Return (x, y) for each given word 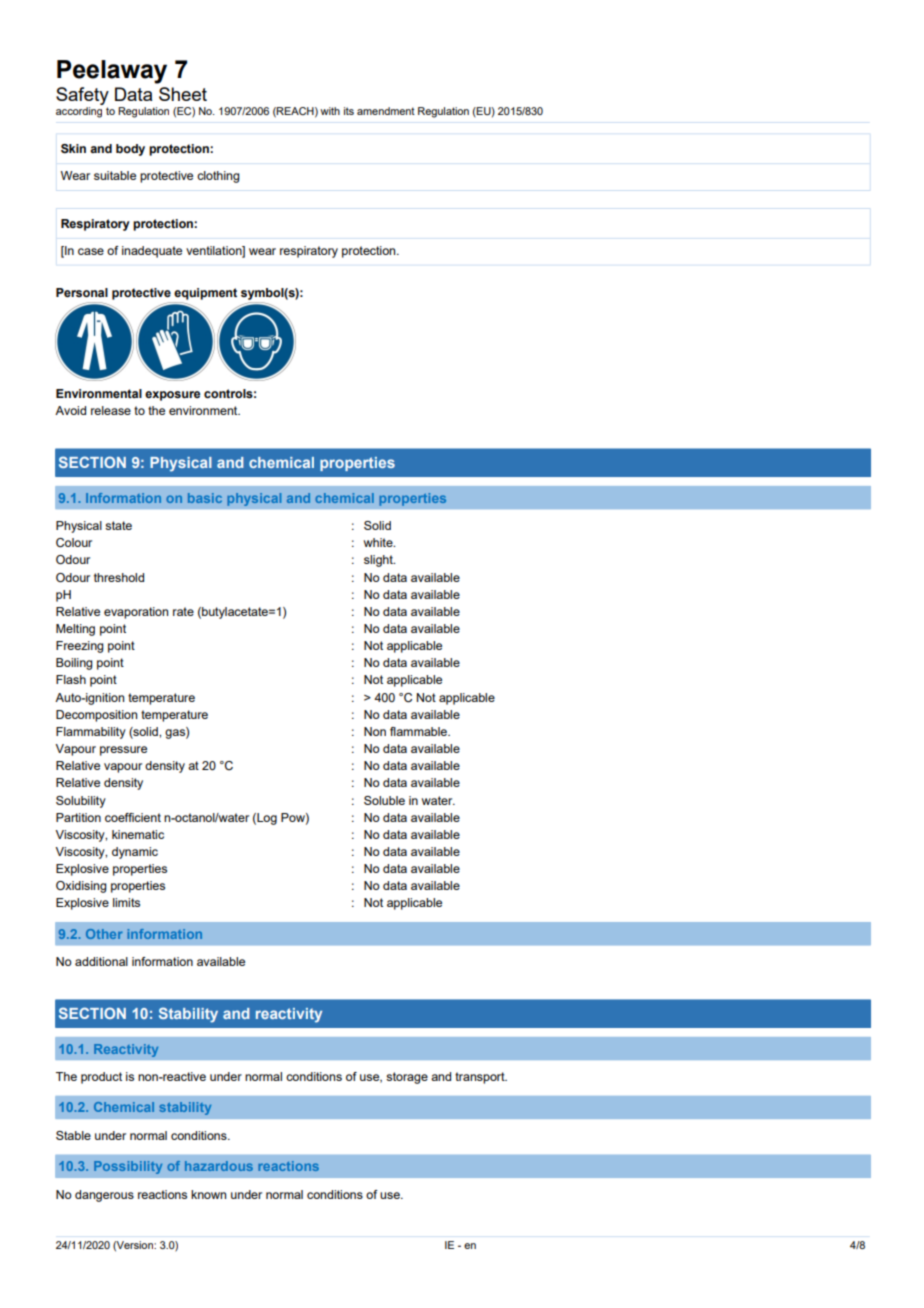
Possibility (128, 1167)
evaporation (136, 613)
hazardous (219, 1166)
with (330, 111)
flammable (419, 731)
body (130, 150)
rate (183, 611)
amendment (386, 111)
